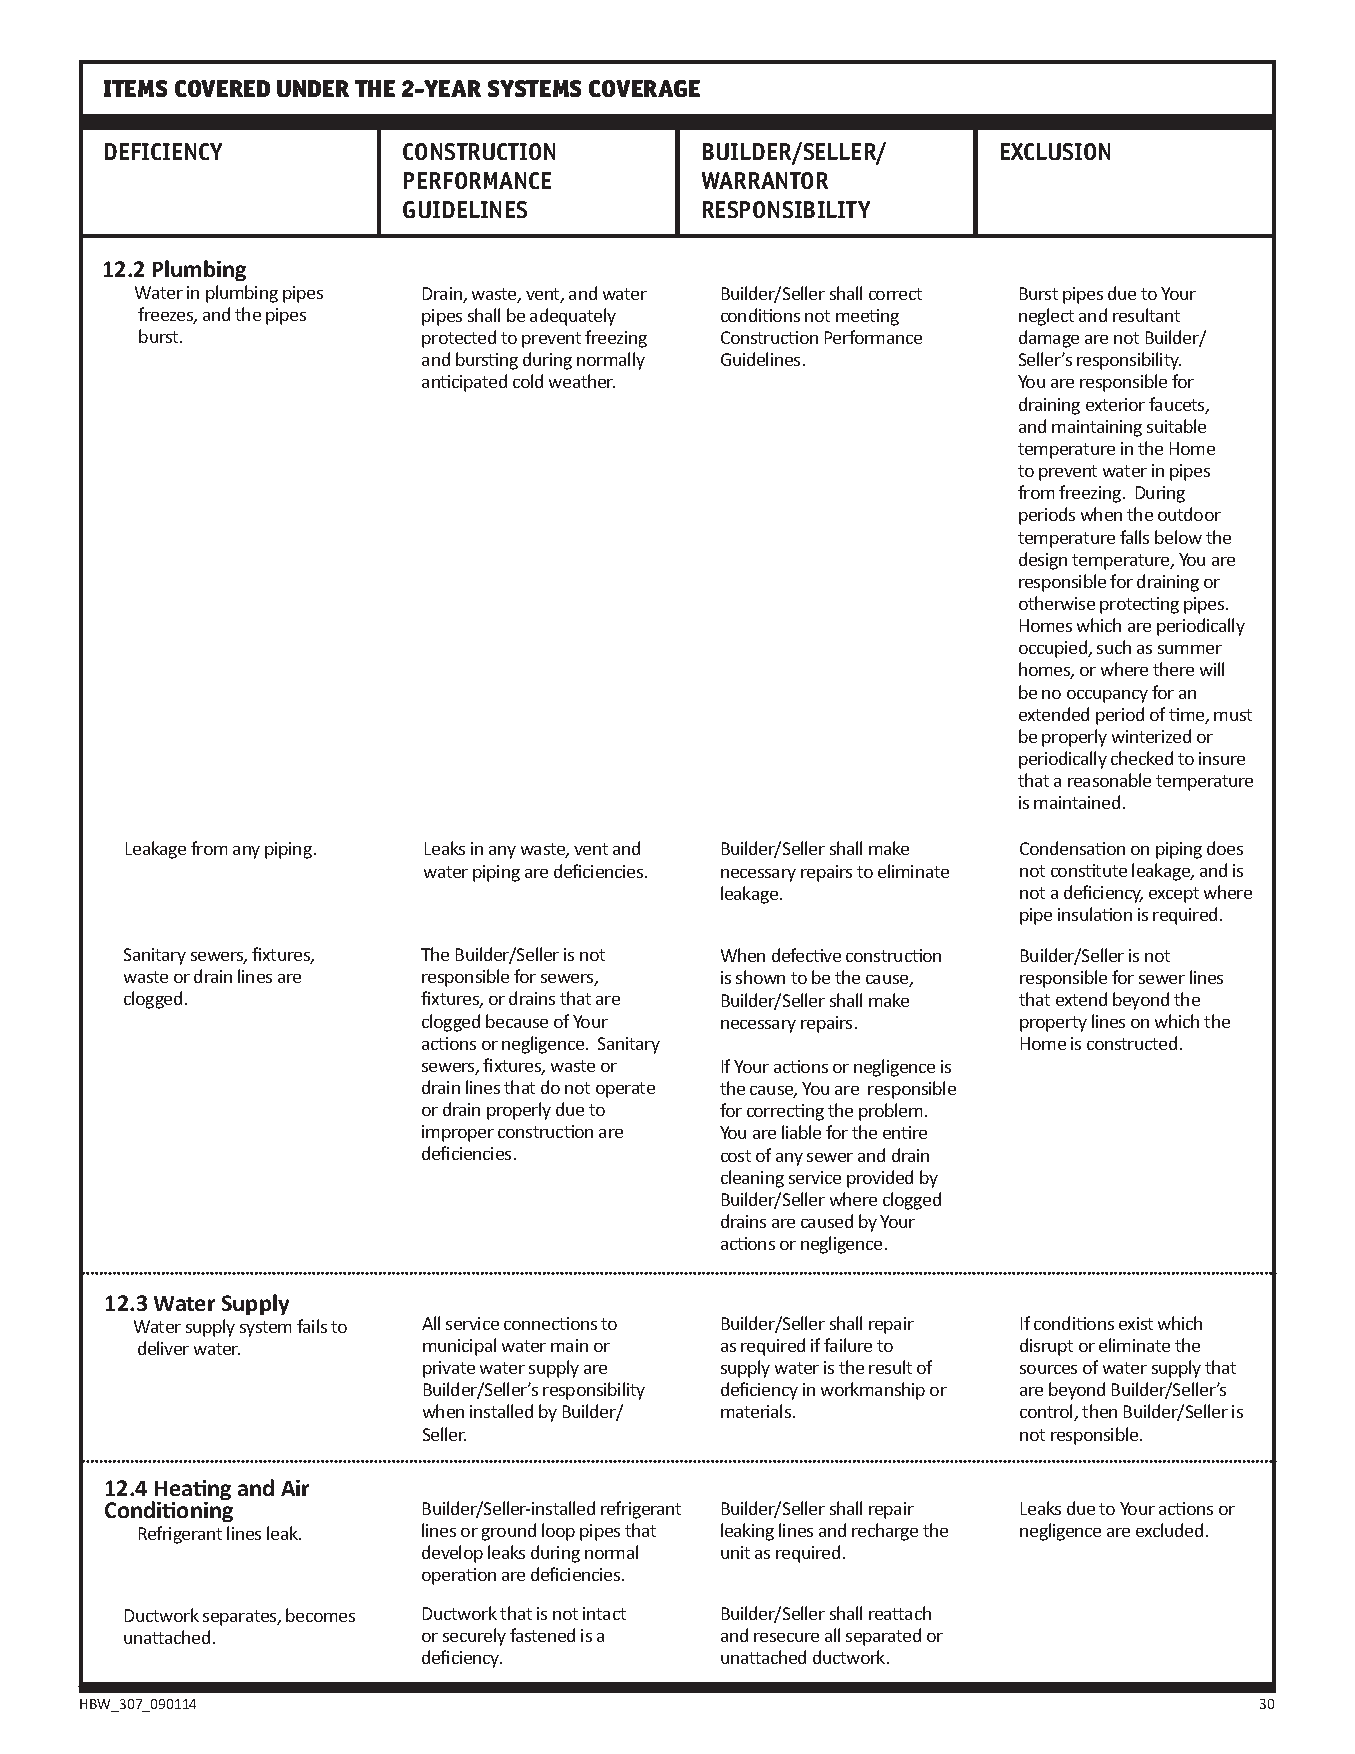 The image size is (1355, 1754). What do you see at coordinates (320, 1615) in the screenshot?
I see `becomes` at bounding box center [320, 1615].
